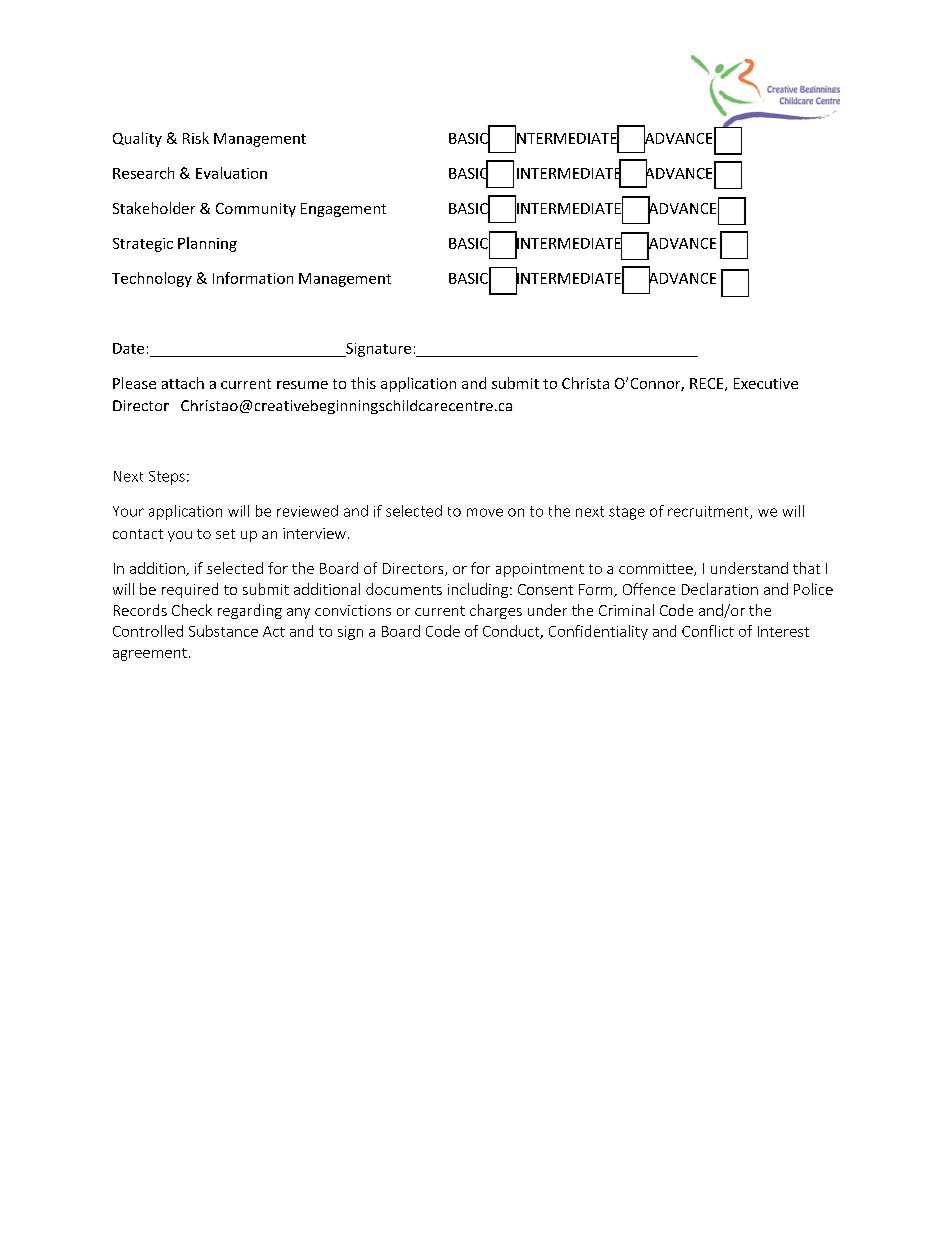 Image resolution: width=952 pixels, height=1233 pixels. Describe the element at coordinates (343, 210) in the screenshot. I see `Engagement` at that location.
